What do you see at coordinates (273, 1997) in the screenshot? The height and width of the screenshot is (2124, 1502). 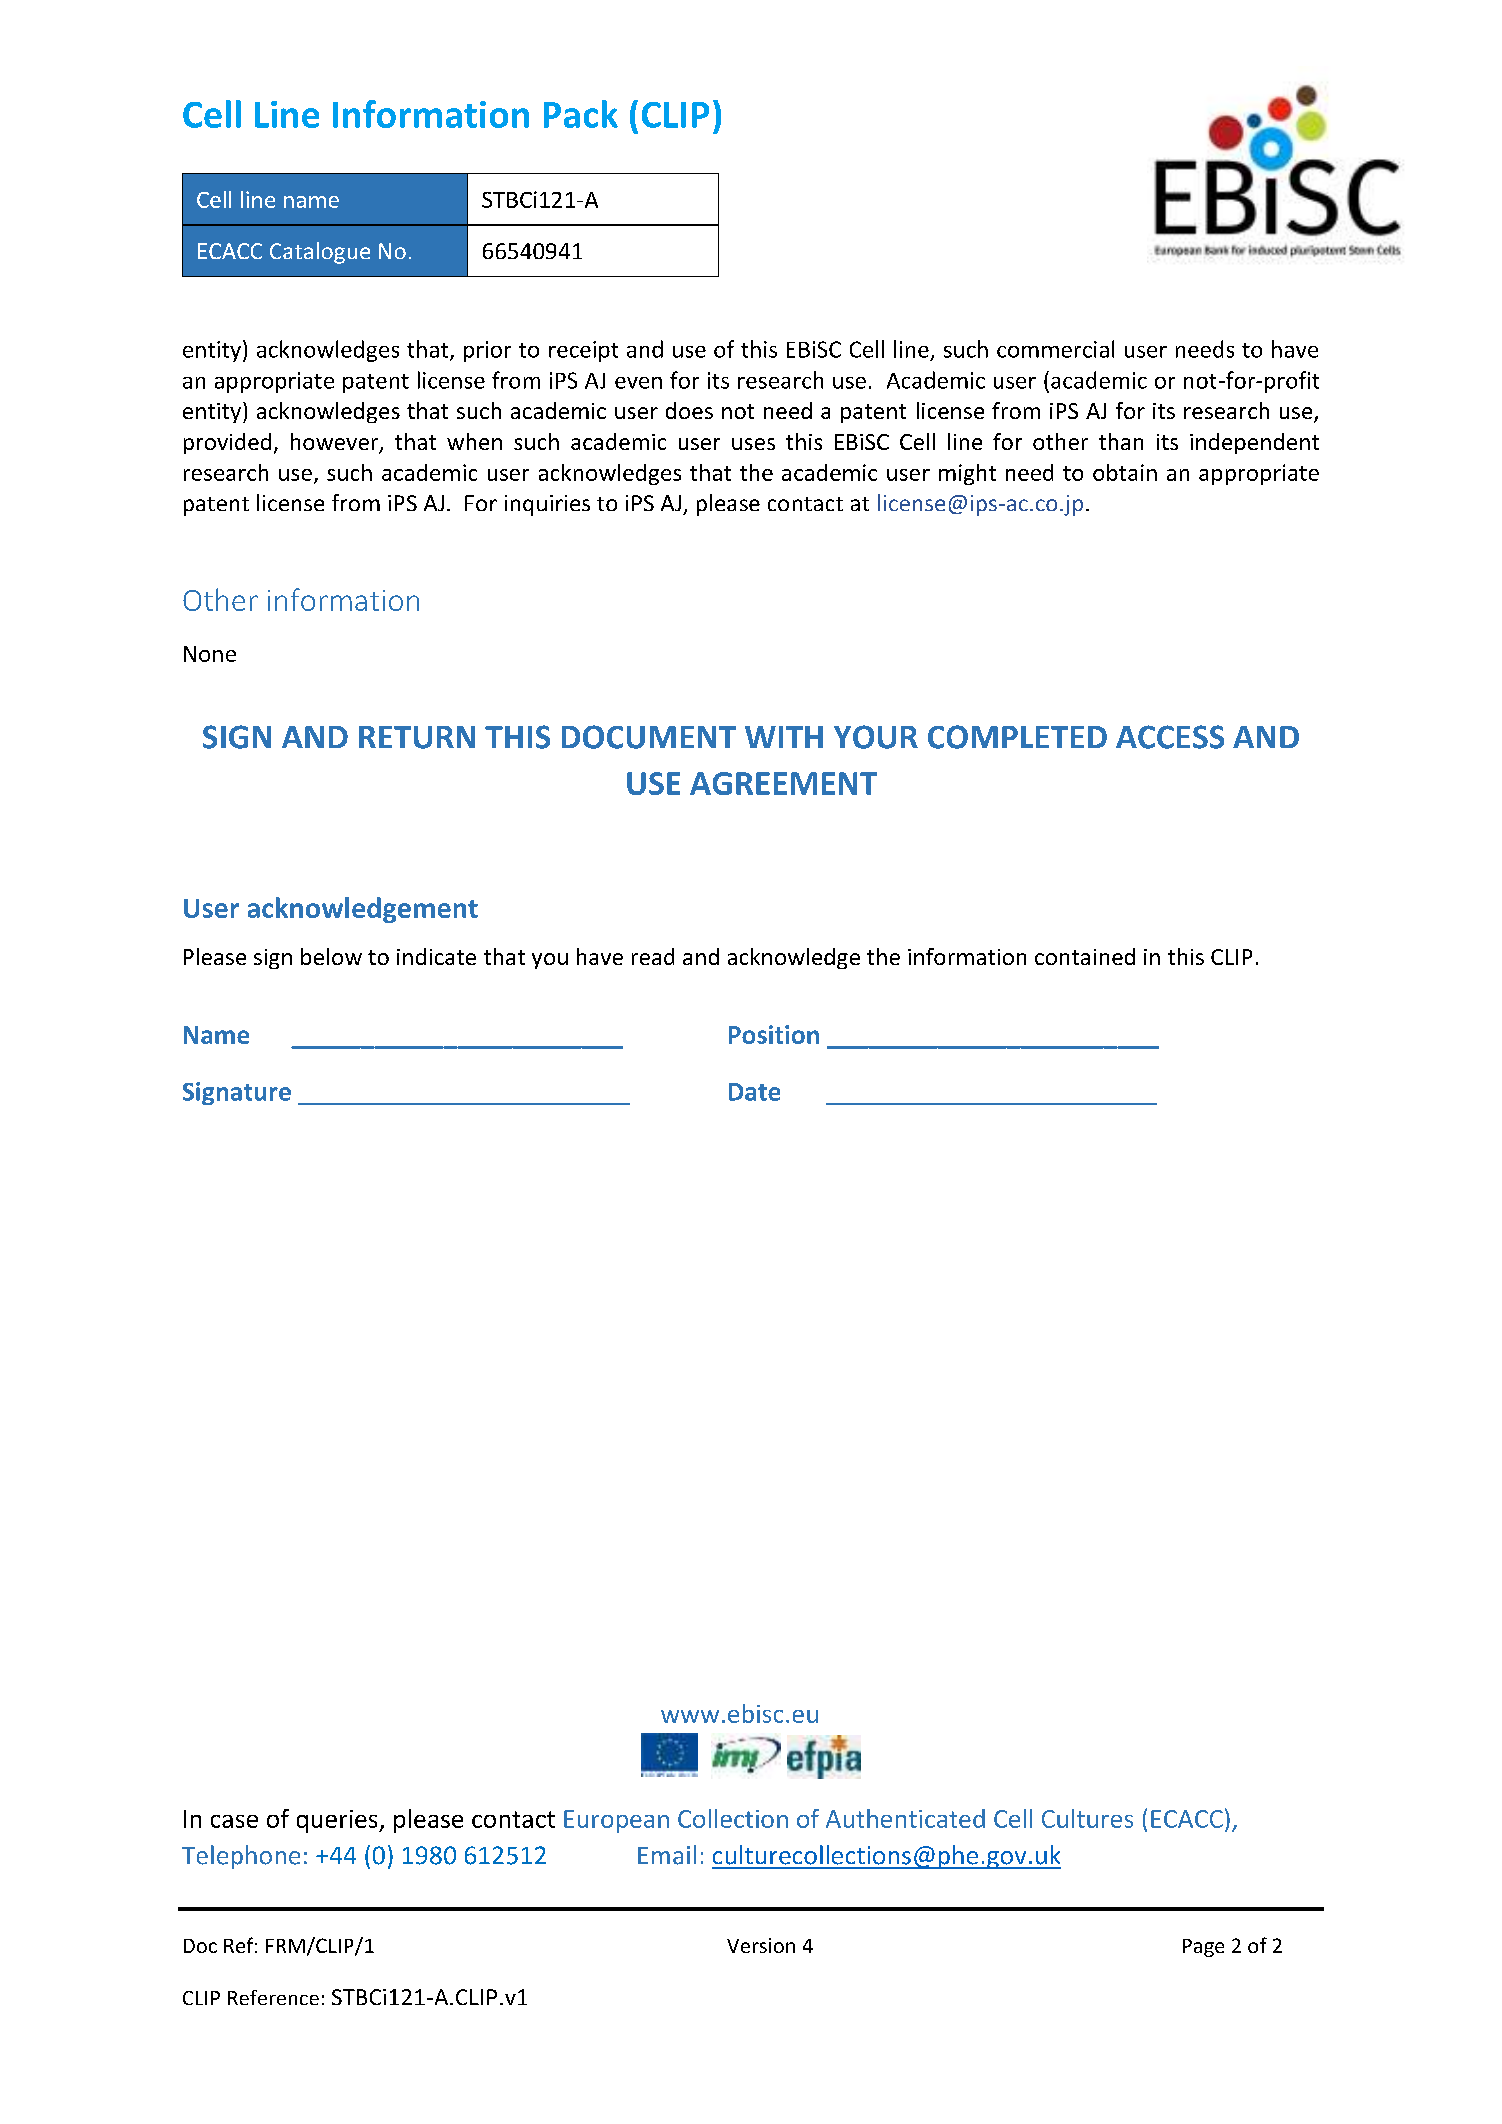 I see `Reference` at bounding box center [273, 1997].
